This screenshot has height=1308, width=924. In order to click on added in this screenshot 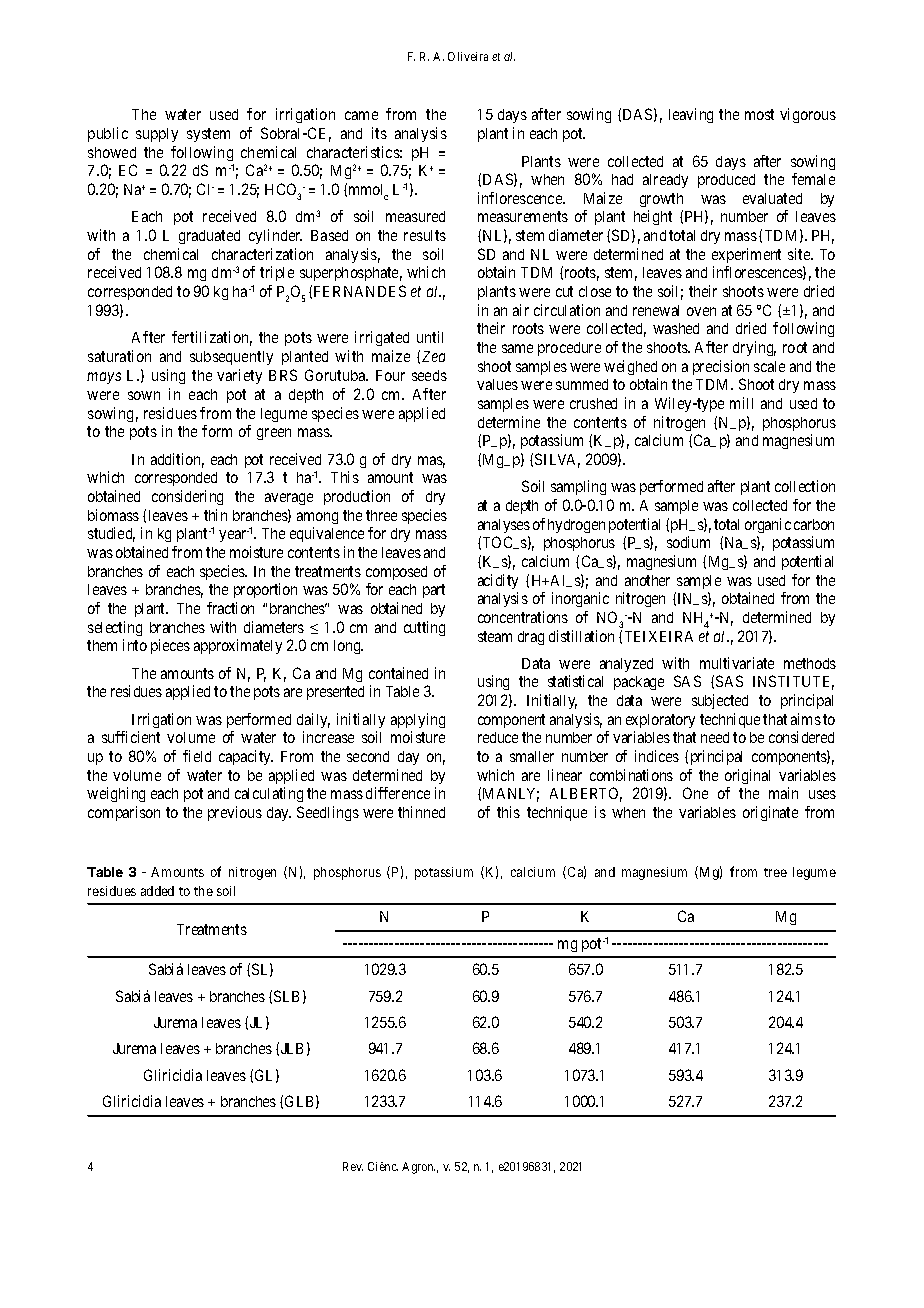, I will do `click(157, 891)`.
